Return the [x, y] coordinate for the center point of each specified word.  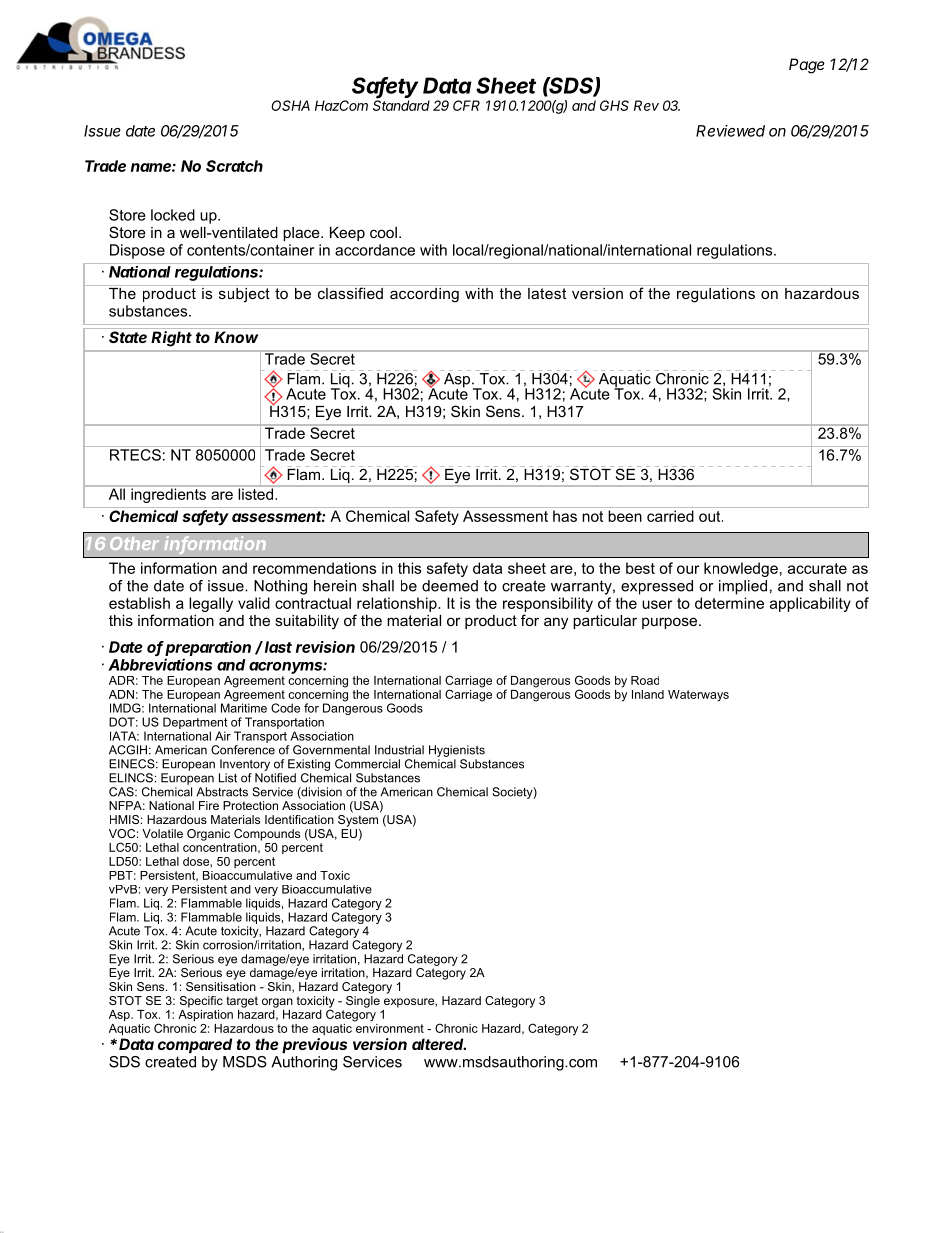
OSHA [290, 105]
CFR [466, 105]
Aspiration [205, 1014]
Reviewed [730, 131]
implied [743, 587]
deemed [450, 586]
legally [211, 604]
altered [439, 1044]
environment [389, 1027]
